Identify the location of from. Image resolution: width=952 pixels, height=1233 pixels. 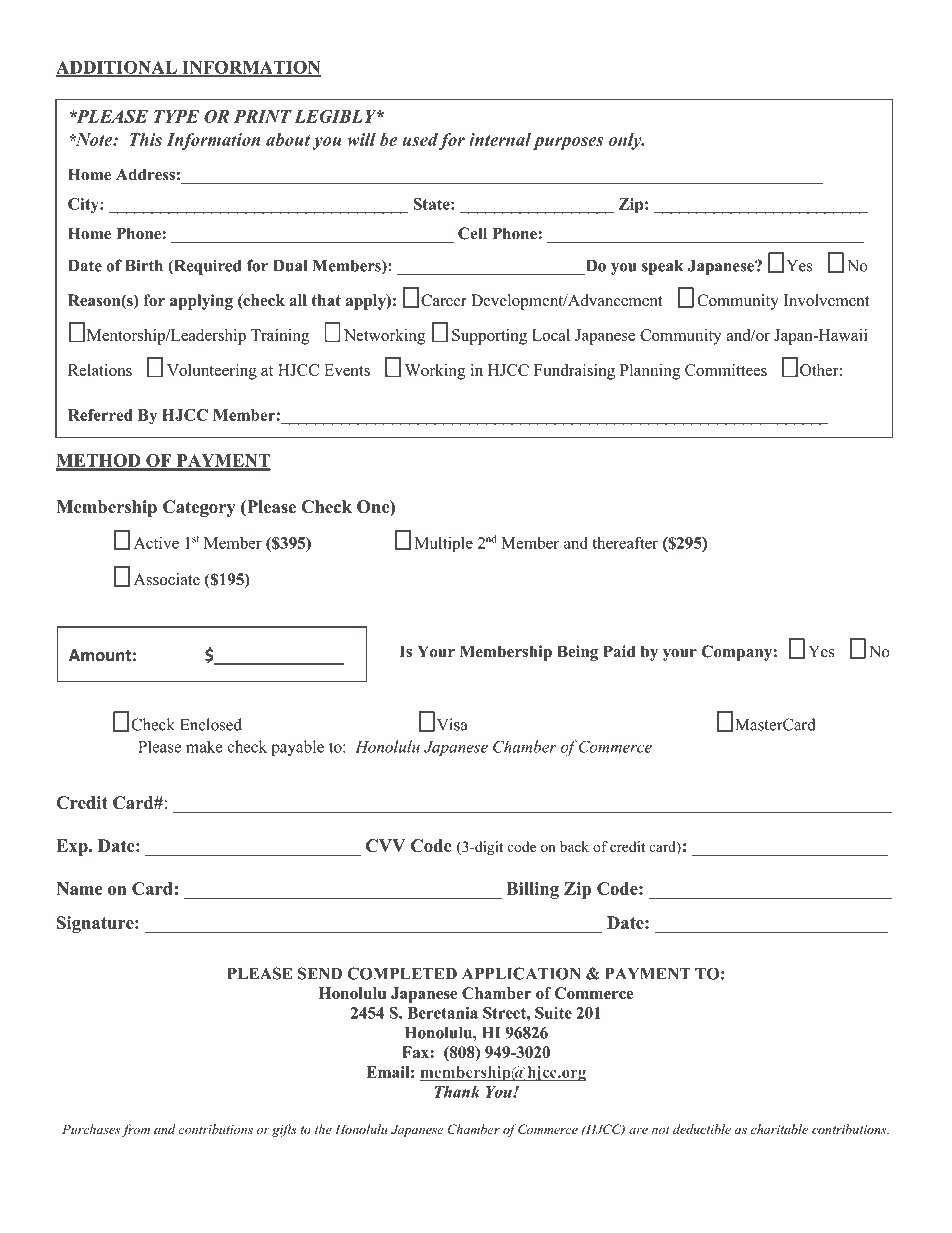
(135, 1130).
